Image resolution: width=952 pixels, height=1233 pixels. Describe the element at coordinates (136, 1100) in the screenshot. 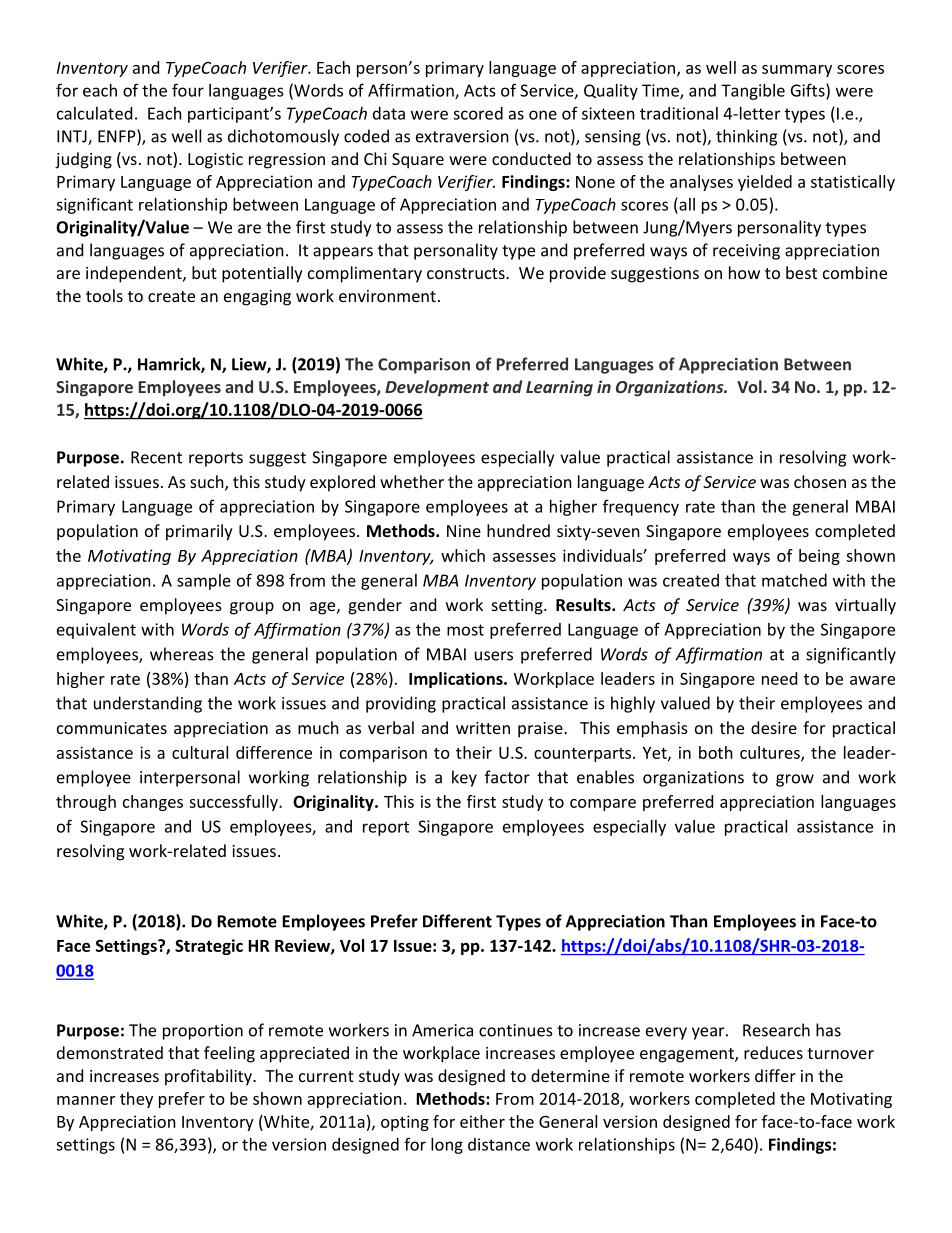

I see `they` at that location.
